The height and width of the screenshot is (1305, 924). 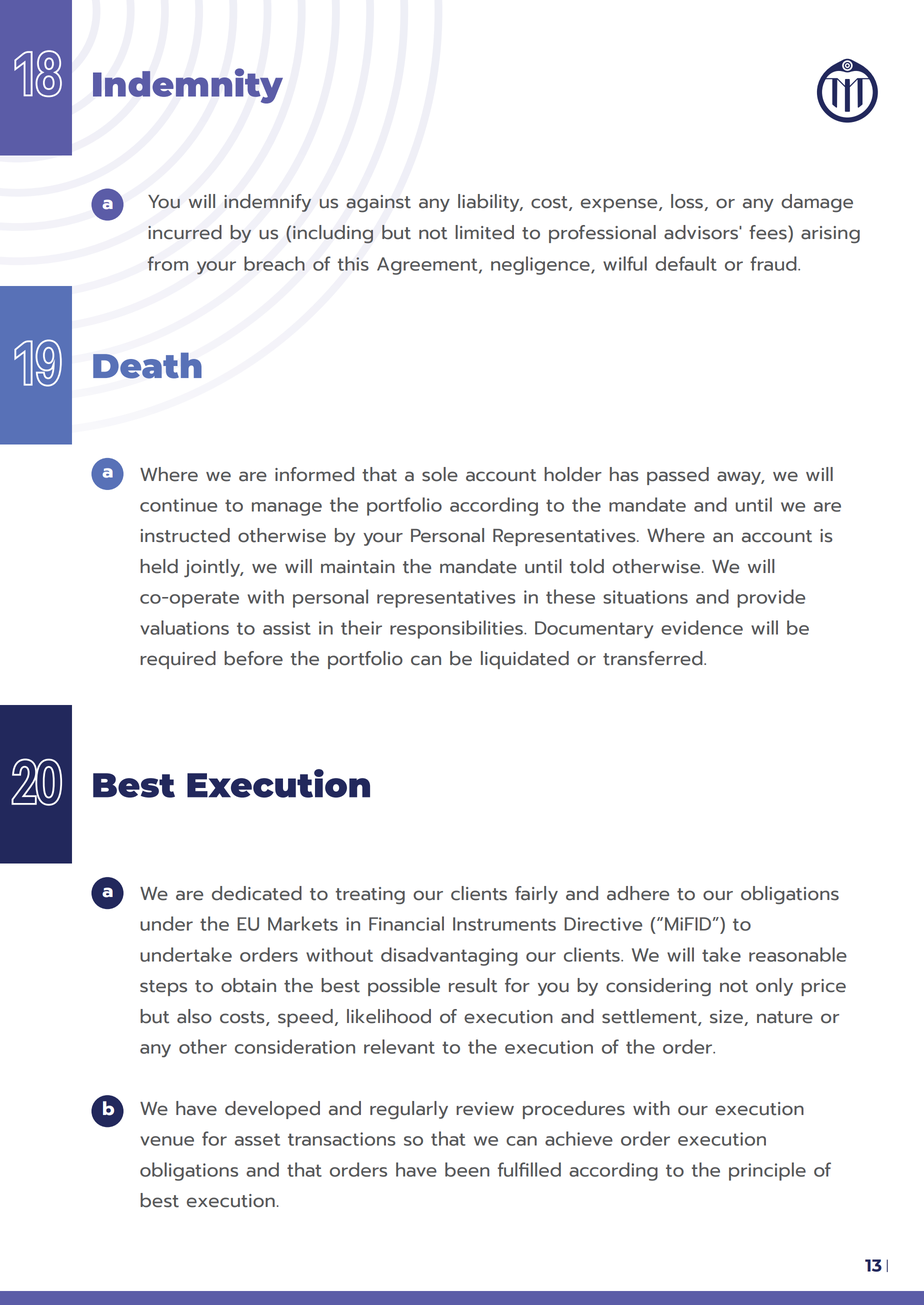 What do you see at coordinates (678, 476) in the screenshot?
I see `passed` at bounding box center [678, 476].
